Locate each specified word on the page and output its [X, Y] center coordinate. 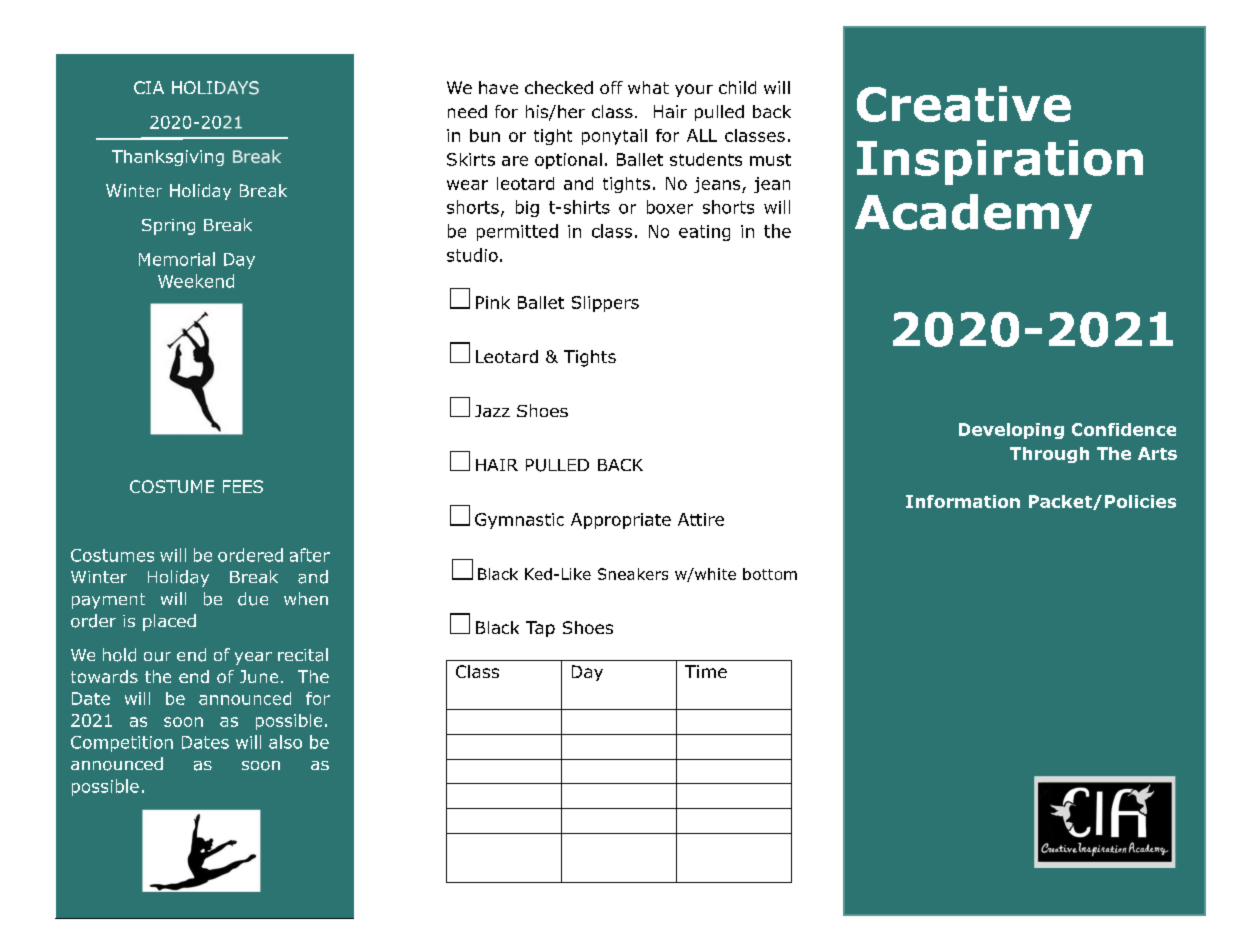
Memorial [177, 259]
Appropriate [621, 521]
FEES [243, 486]
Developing [1011, 431]
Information [963, 501]
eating [704, 233]
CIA [149, 87]
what [648, 87]
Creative [964, 104]
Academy [973, 216]
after [310, 555]
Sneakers [633, 574]
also [285, 742]
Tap [540, 629]
